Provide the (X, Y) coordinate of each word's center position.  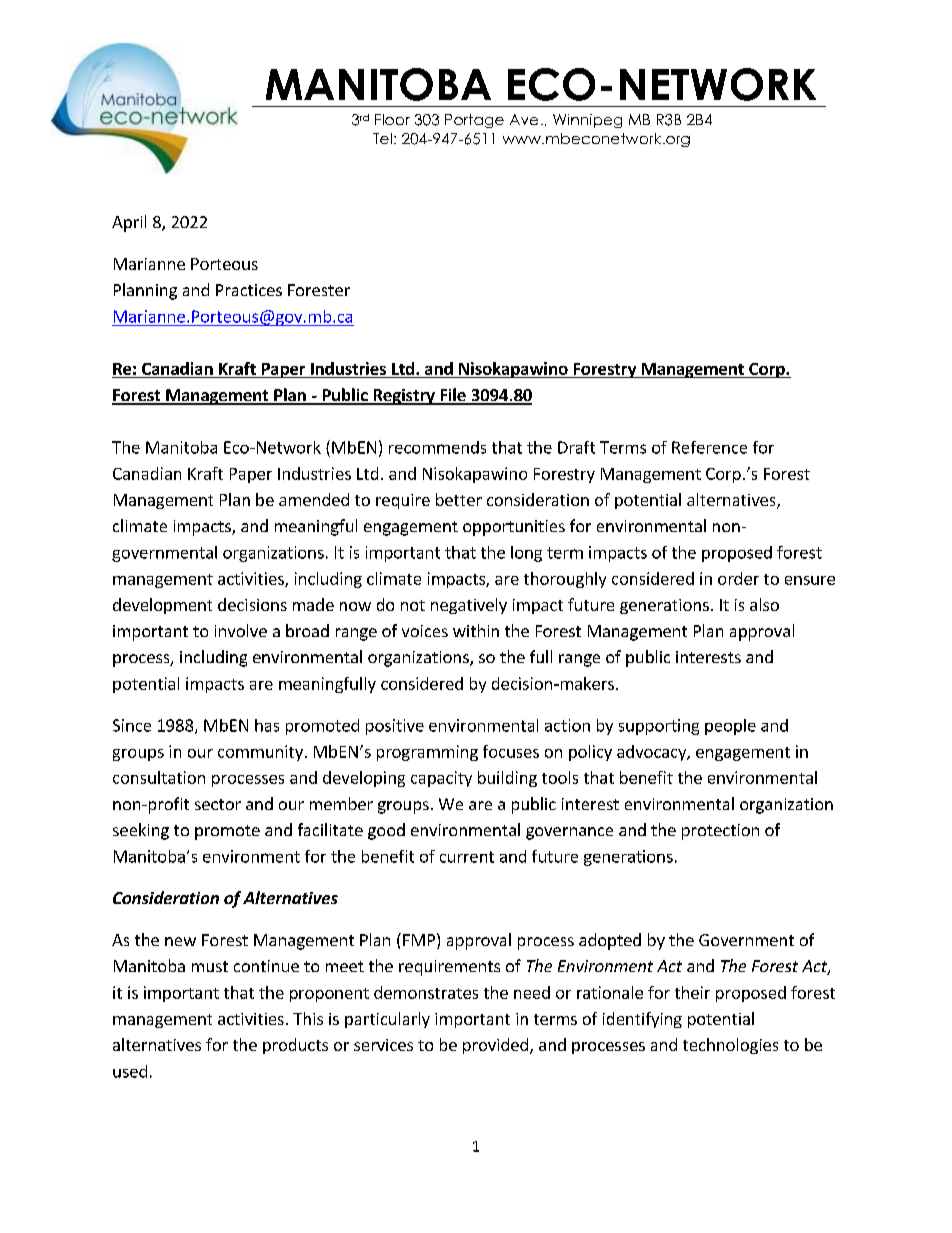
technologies (730, 1046)
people (730, 727)
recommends (437, 447)
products (295, 1046)
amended (314, 499)
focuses (511, 751)
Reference (709, 447)
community (260, 753)
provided (495, 1046)
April (129, 223)
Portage (474, 121)
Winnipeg (587, 121)
